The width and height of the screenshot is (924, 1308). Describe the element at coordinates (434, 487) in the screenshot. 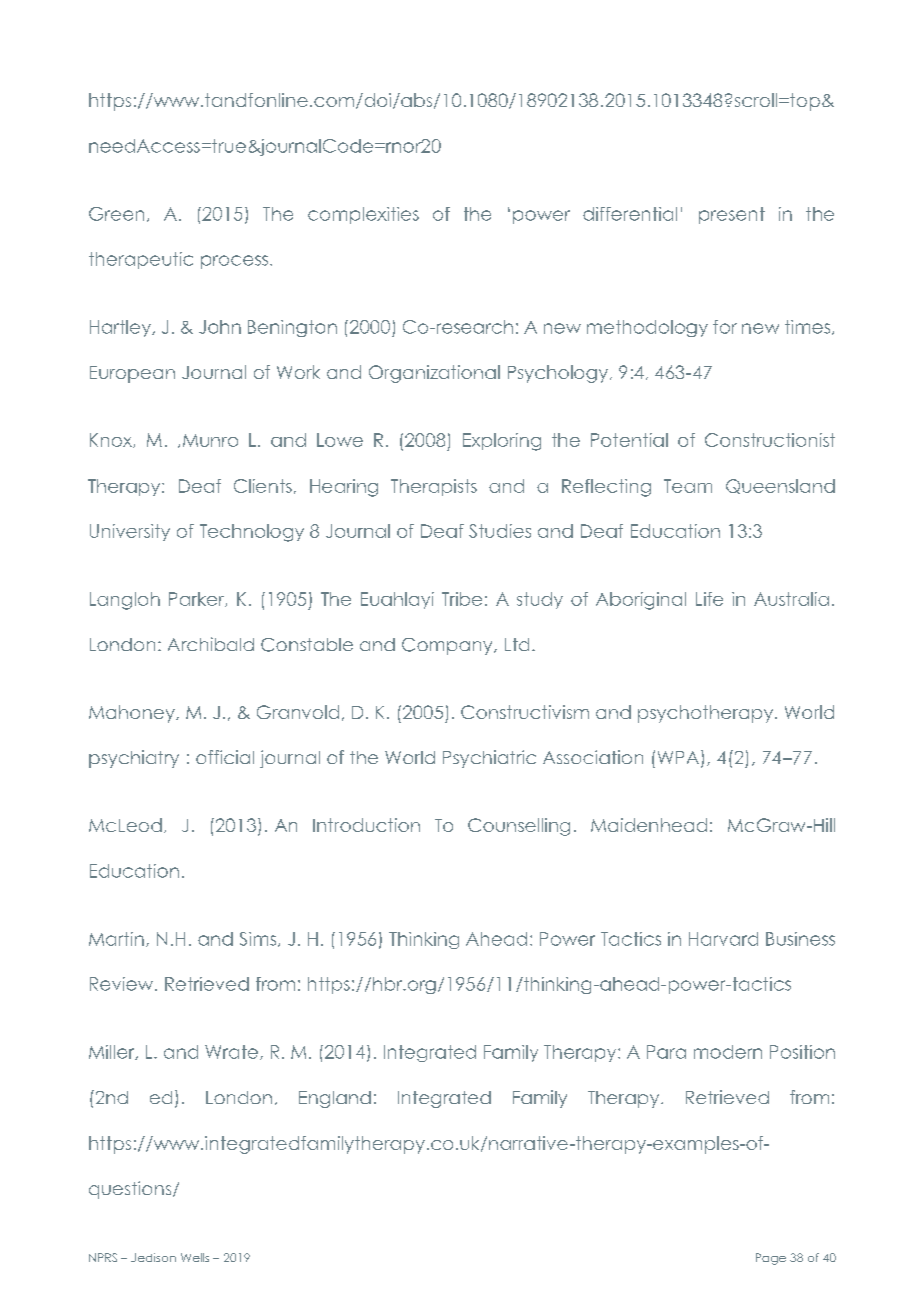

I see `Therapists` at that location.
